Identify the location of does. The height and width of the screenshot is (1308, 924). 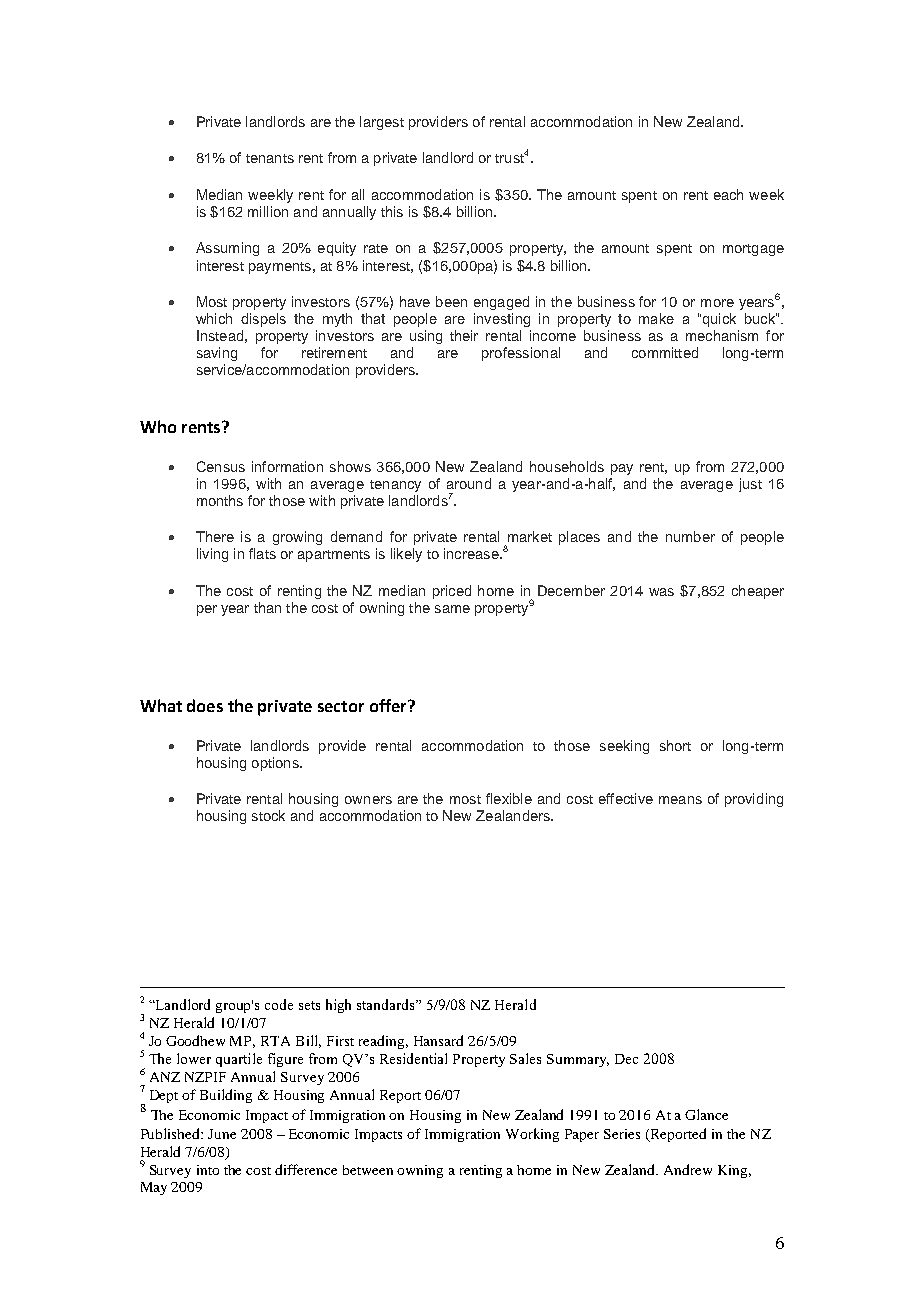
(205, 705).
